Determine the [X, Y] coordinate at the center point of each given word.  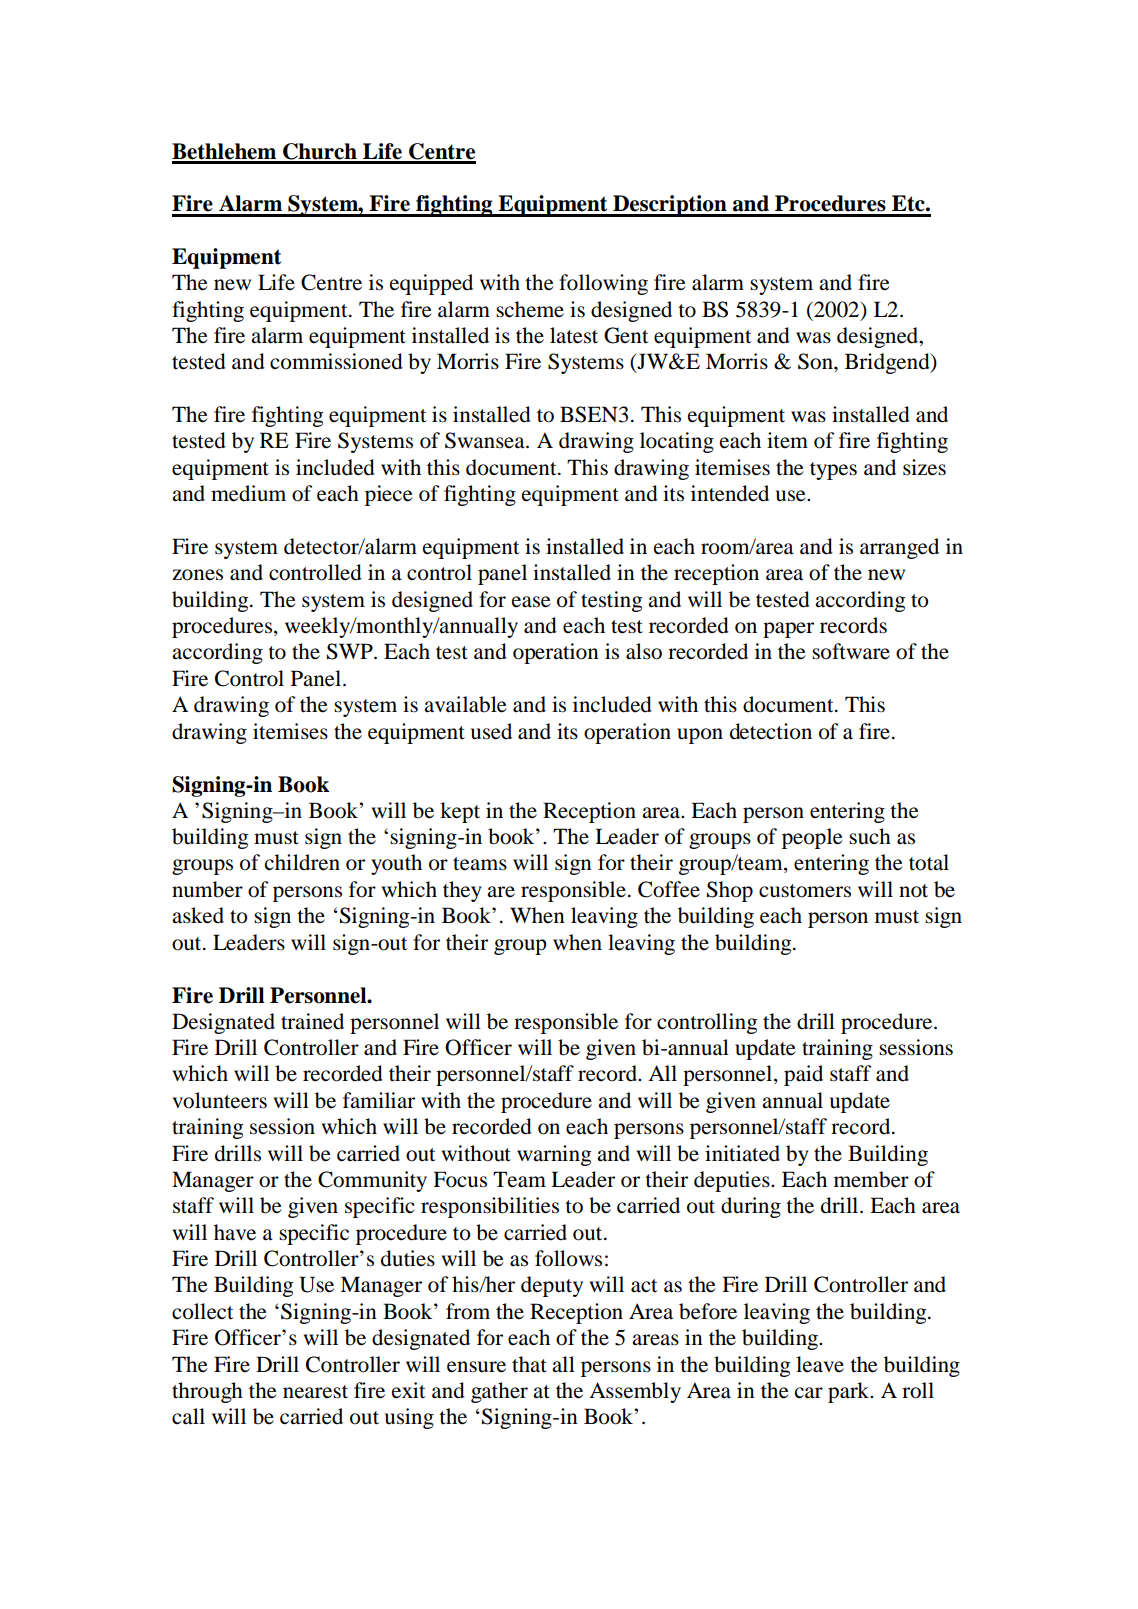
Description [670, 206]
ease [531, 602]
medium [248, 493]
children [302, 862]
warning [554, 1155]
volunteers [219, 1100]
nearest [315, 1392]
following [603, 284]
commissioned [336, 361]
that [529, 1364]
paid [803, 1075]
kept [460, 812]
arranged [899, 548]
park [850, 1392]
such [870, 836]
